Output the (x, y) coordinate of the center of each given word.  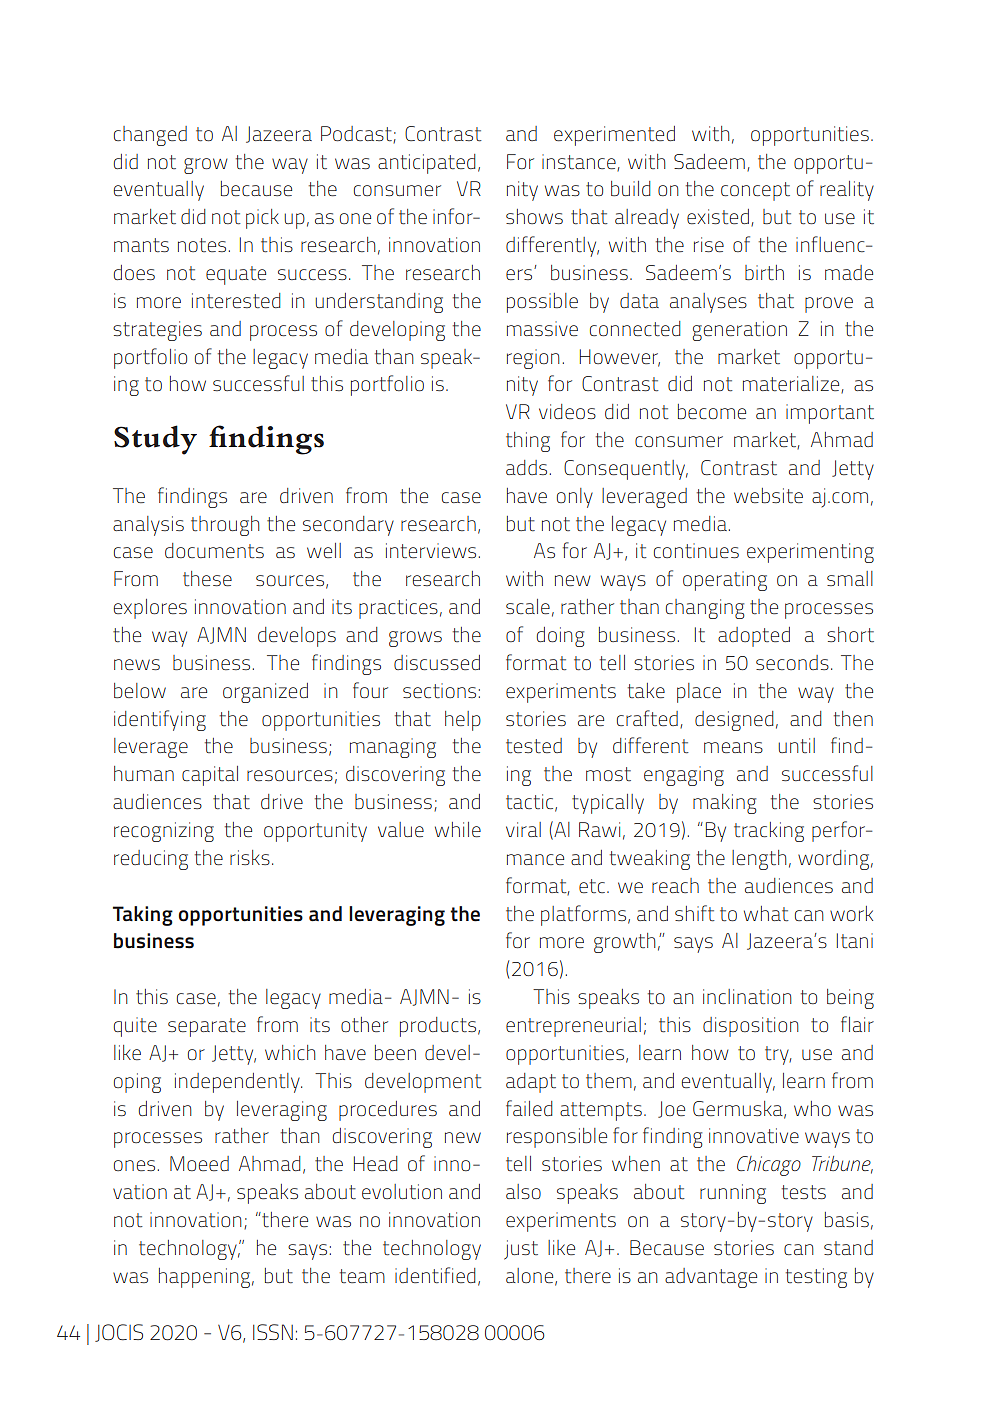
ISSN (273, 1332)
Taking (143, 916)
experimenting (810, 553)
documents (214, 551)
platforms (583, 915)
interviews (431, 550)
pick (262, 219)
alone (531, 1276)
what (766, 914)
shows (534, 216)
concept (755, 191)
